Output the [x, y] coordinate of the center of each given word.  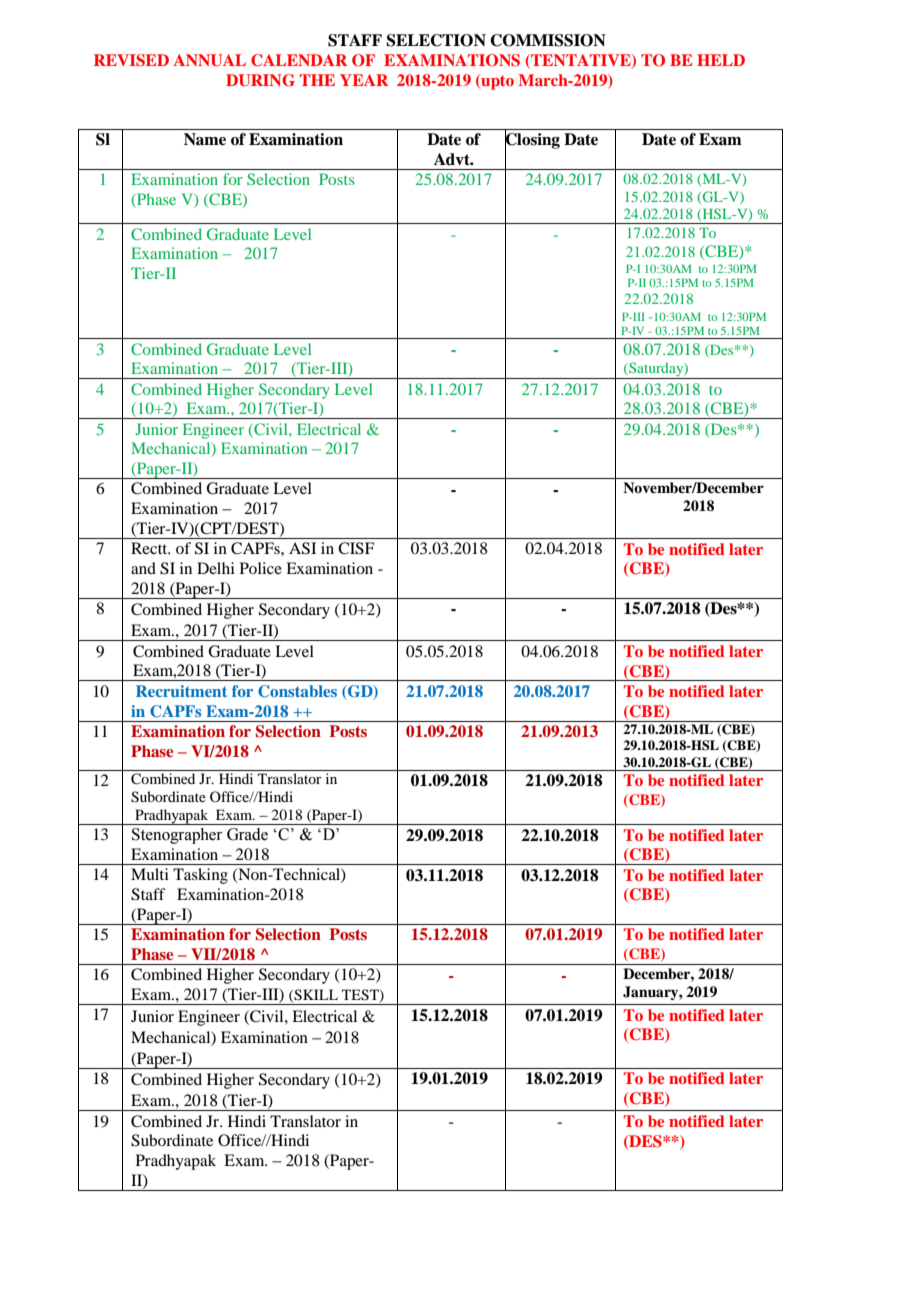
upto [496, 82]
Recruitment [181, 691]
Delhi [216, 568]
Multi [150, 874]
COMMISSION [548, 40]
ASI [302, 548]
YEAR [364, 80]
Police [261, 568]
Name [205, 139]
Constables [297, 691]
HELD [721, 60]
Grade [247, 834]
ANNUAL [209, 60]
